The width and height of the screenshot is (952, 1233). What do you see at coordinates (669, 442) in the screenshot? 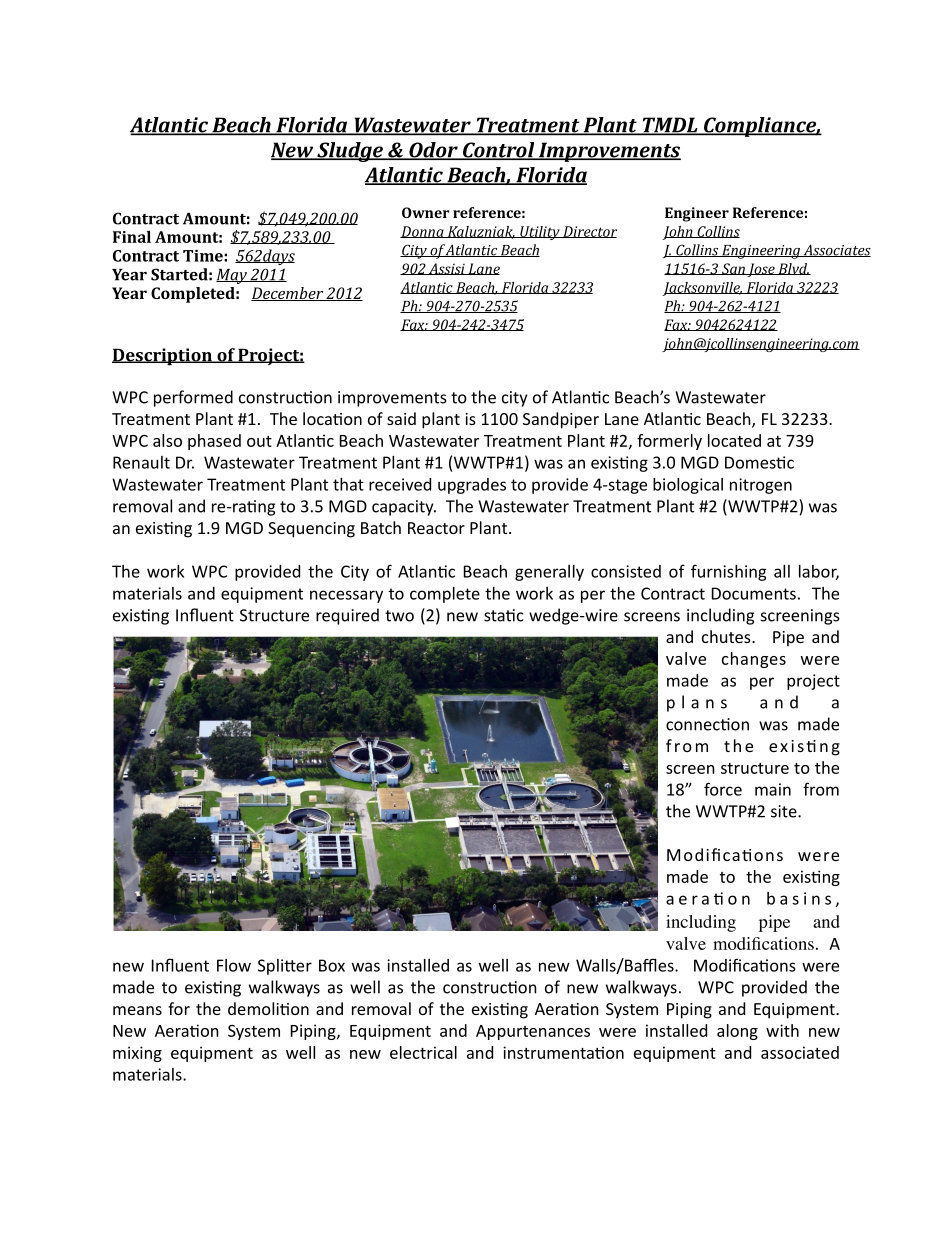
I see `formerly` at bounding box center [669, 442].
